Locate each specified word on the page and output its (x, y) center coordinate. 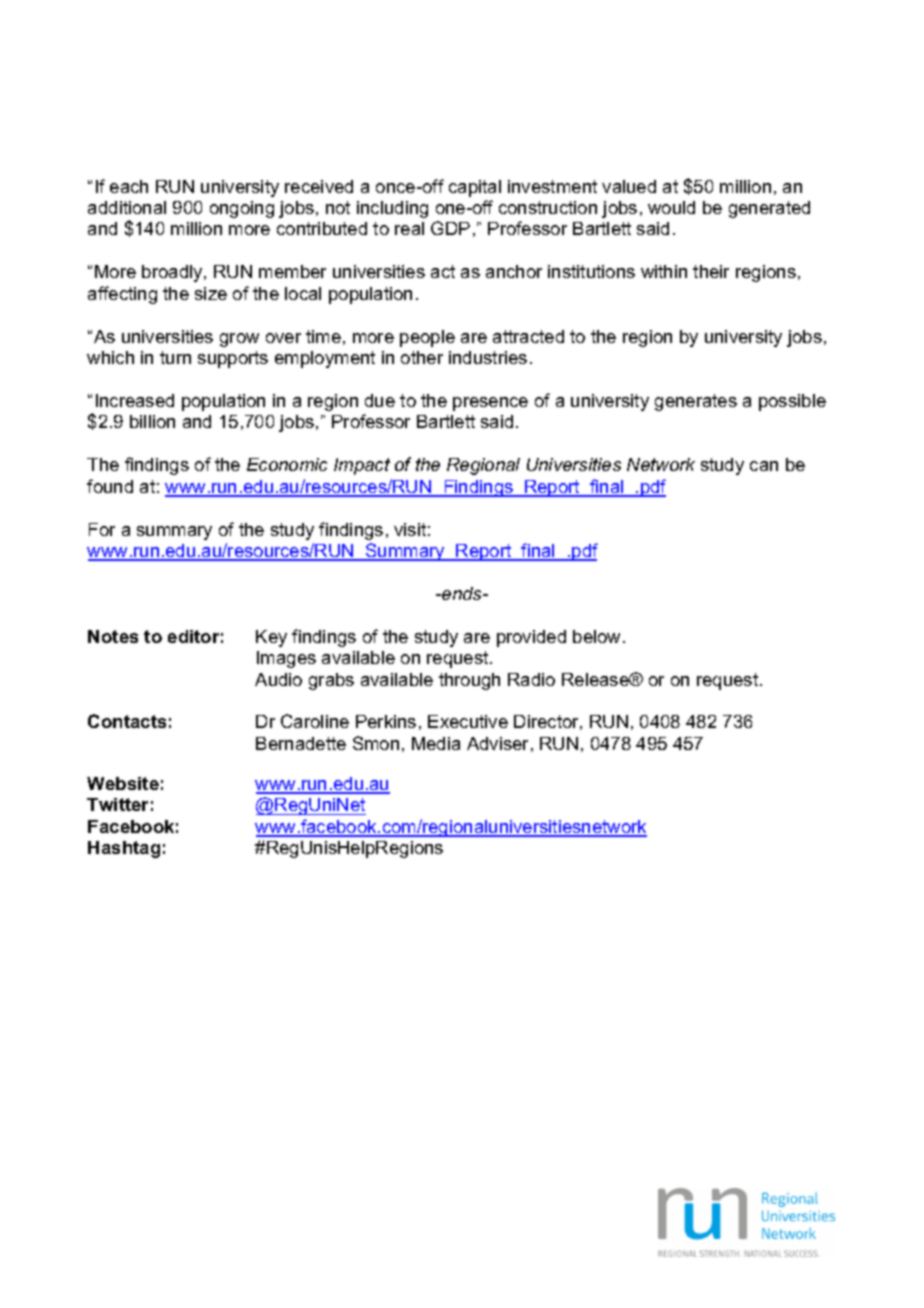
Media (436, 743)
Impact (362, 466)
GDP (450, 228)
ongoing (242, 209)
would (671, 207)
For (102, 529)
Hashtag (124, 849)
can (764, 466)
